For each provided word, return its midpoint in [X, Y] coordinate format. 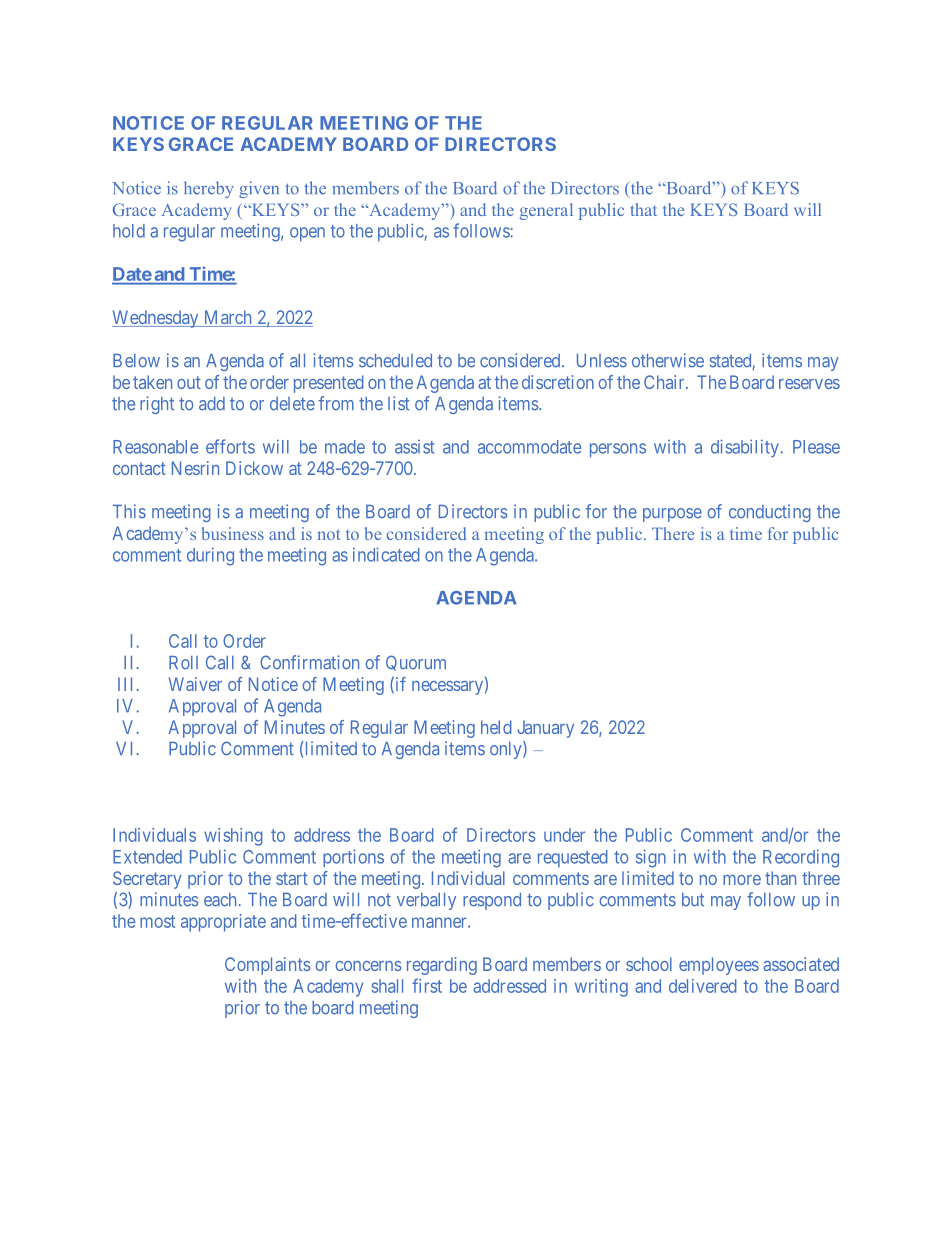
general [546, 211]
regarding [442, 966]
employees [719, 966]
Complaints [267, 966]
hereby [209, 189]
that [644, 209]
